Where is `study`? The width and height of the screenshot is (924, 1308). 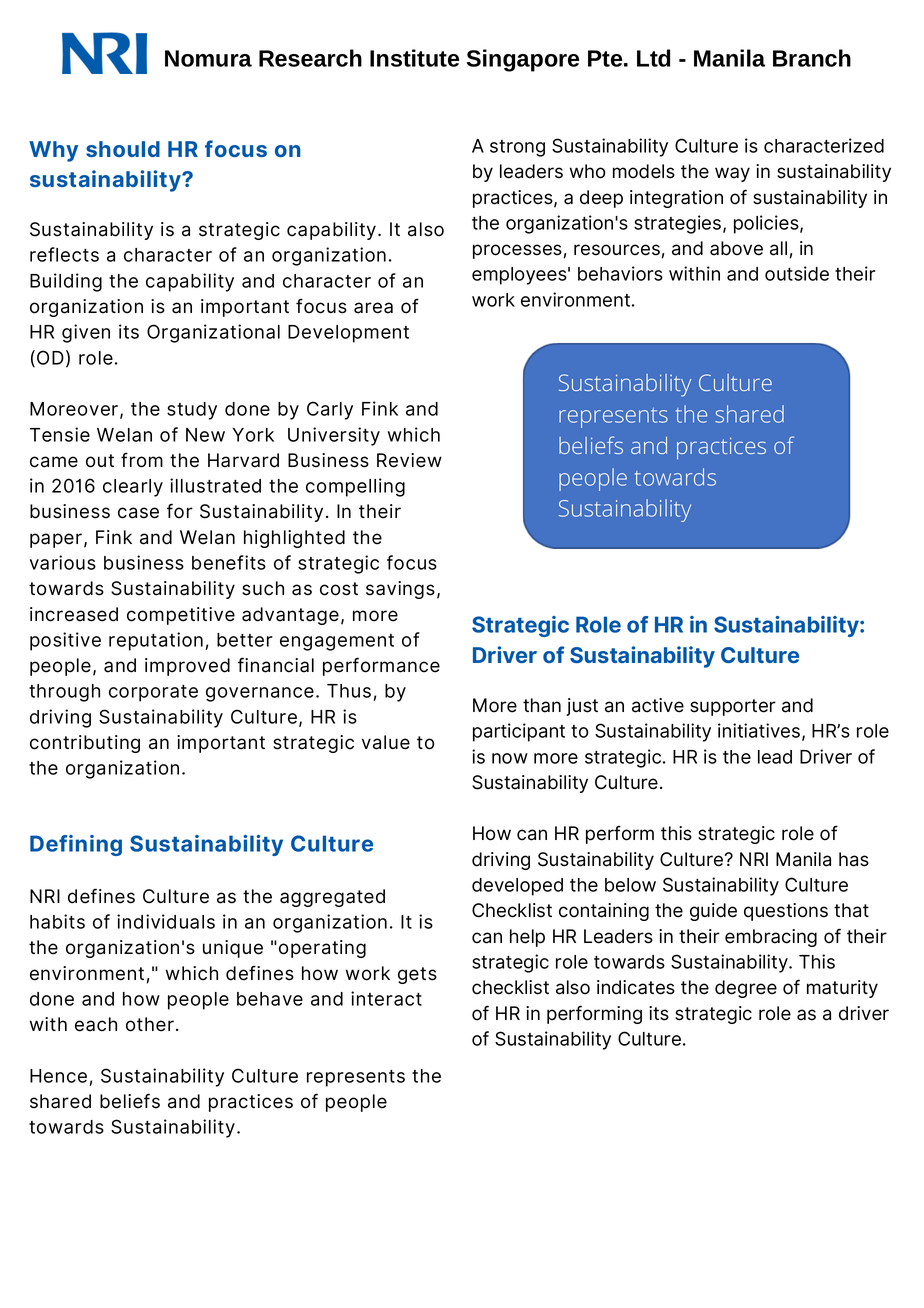
study is located at coordinates (192, 411).
